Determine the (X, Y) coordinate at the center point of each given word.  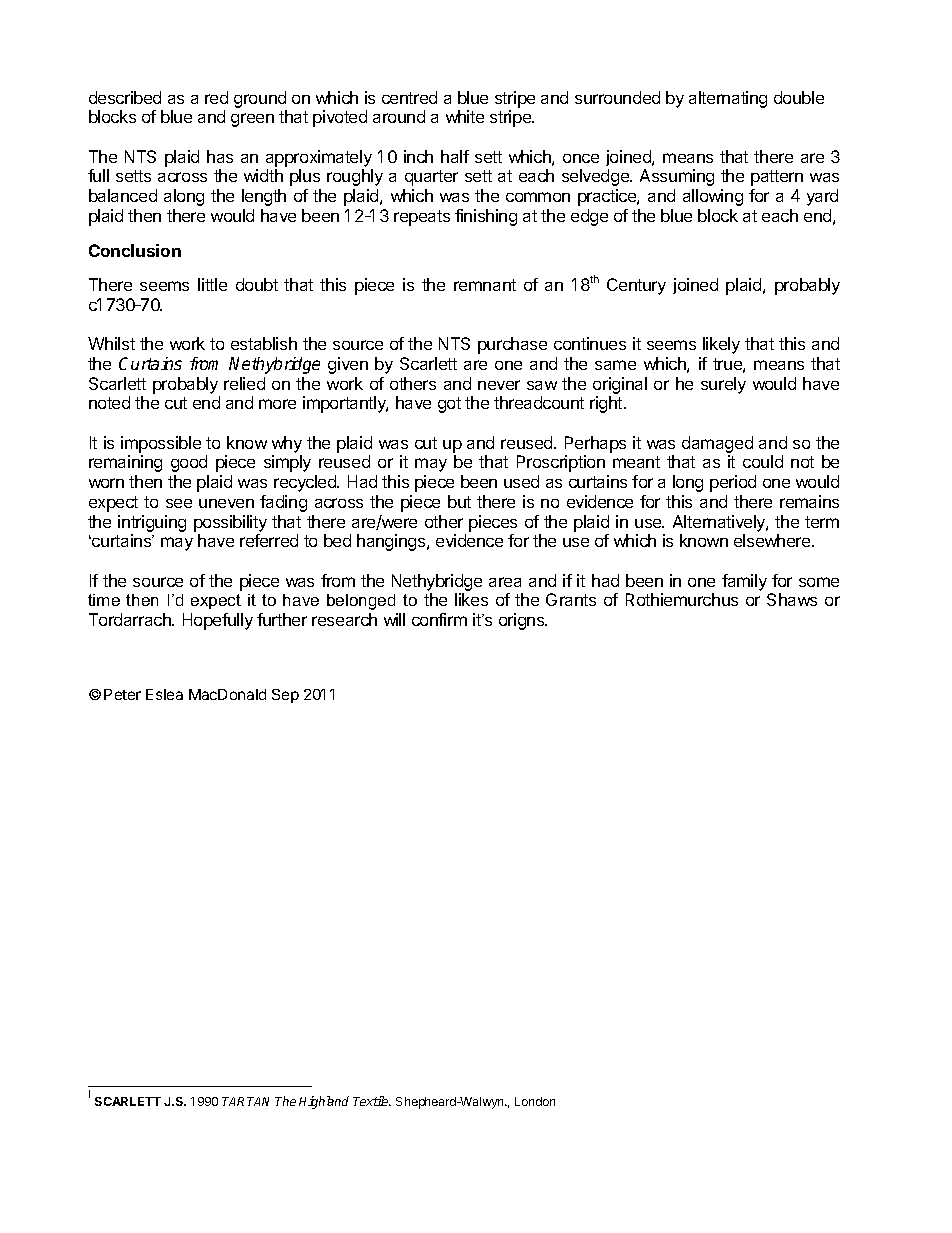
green (252, 120)
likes (471, 599)
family (744, 582)
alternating (728, 99)
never (499, 385)
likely (721, 345)
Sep (285, 696)
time (104, 600)
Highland (324, 1102)
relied (244, 383)
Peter (122, 694)
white (465, 116)
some (819, 582)
